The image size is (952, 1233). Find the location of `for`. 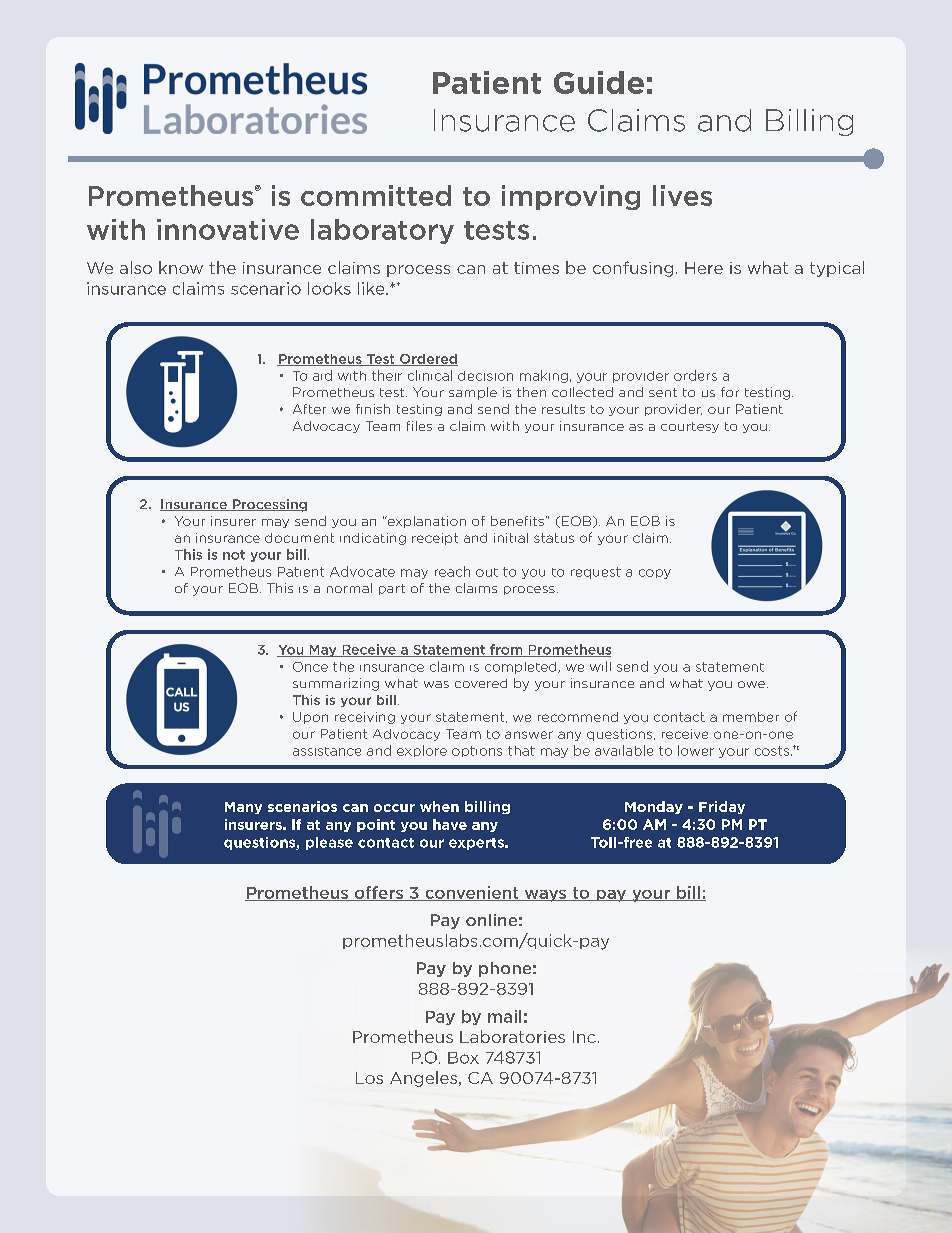

for is located at coordinates (730, 392).
